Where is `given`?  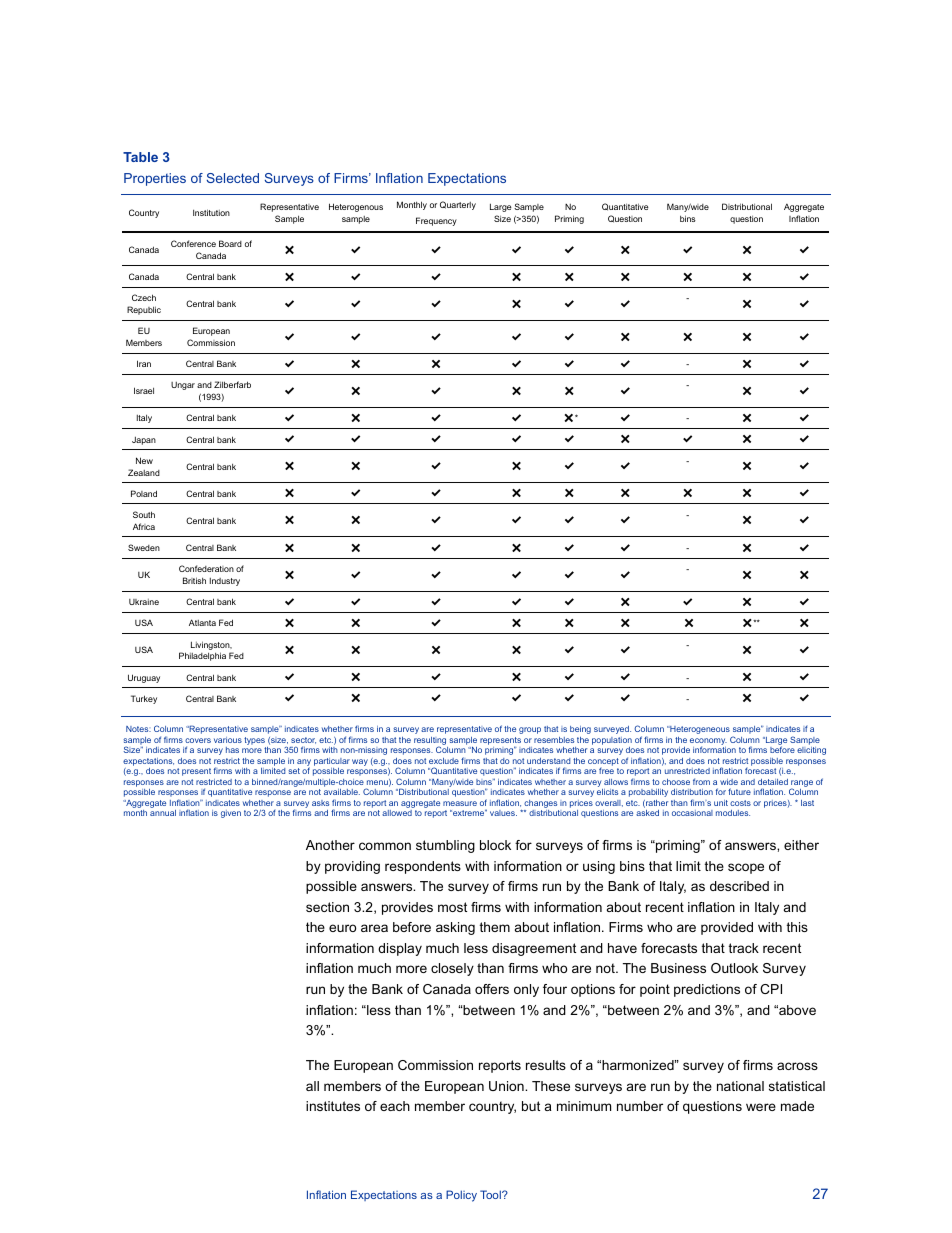 given is located at coordinates (231, 814).
